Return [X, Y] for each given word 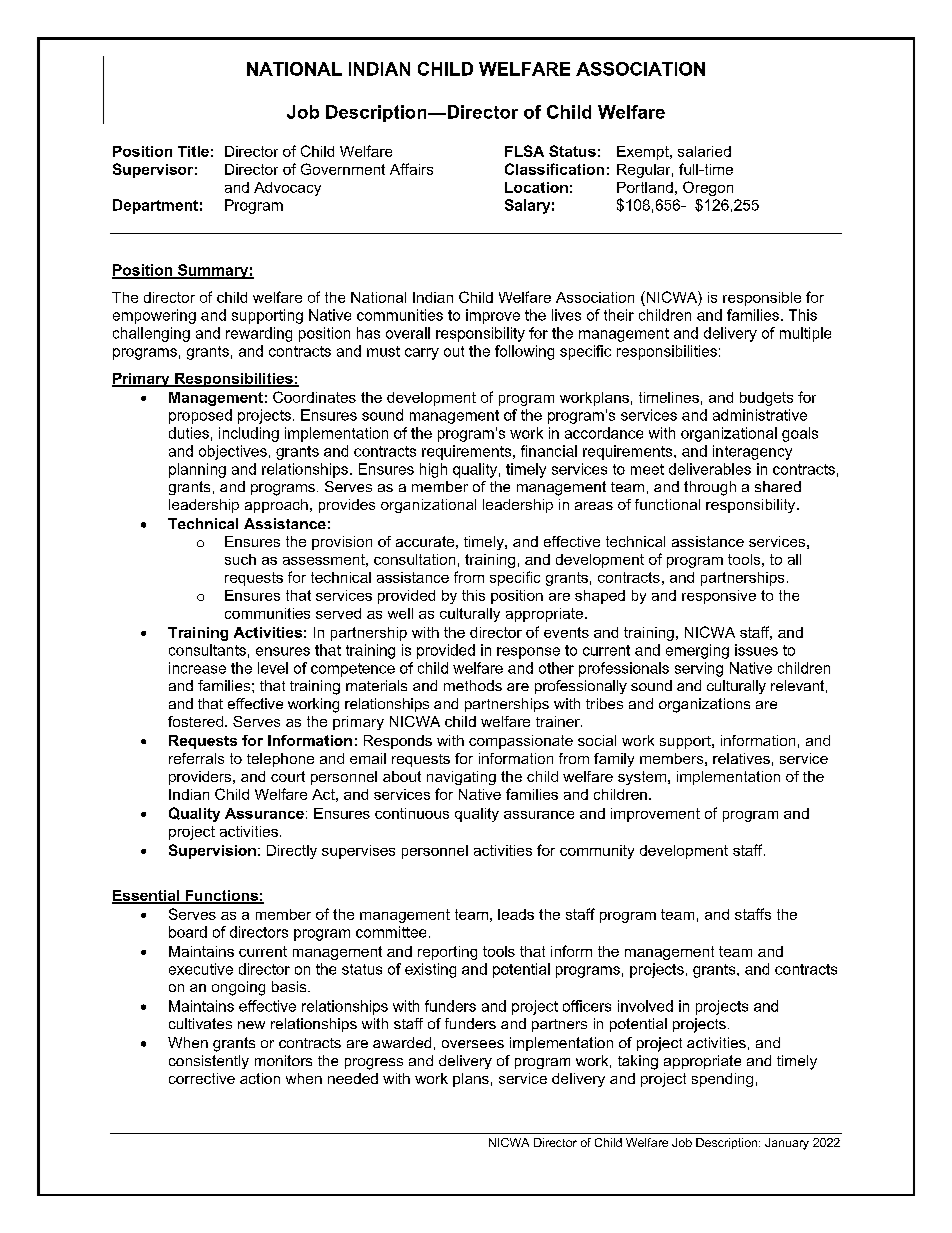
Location [536, 187]
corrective [202, 1078]
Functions [221, 896]
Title [193, 151]
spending [722, 1080]
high [433, 470]
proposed [200, 416]
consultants [207, 650]
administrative [760, 415]
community [597, 852]
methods [473, 685]
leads [516, 914]
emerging [697, 651]
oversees [473, 1044]
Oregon [708, 188]
